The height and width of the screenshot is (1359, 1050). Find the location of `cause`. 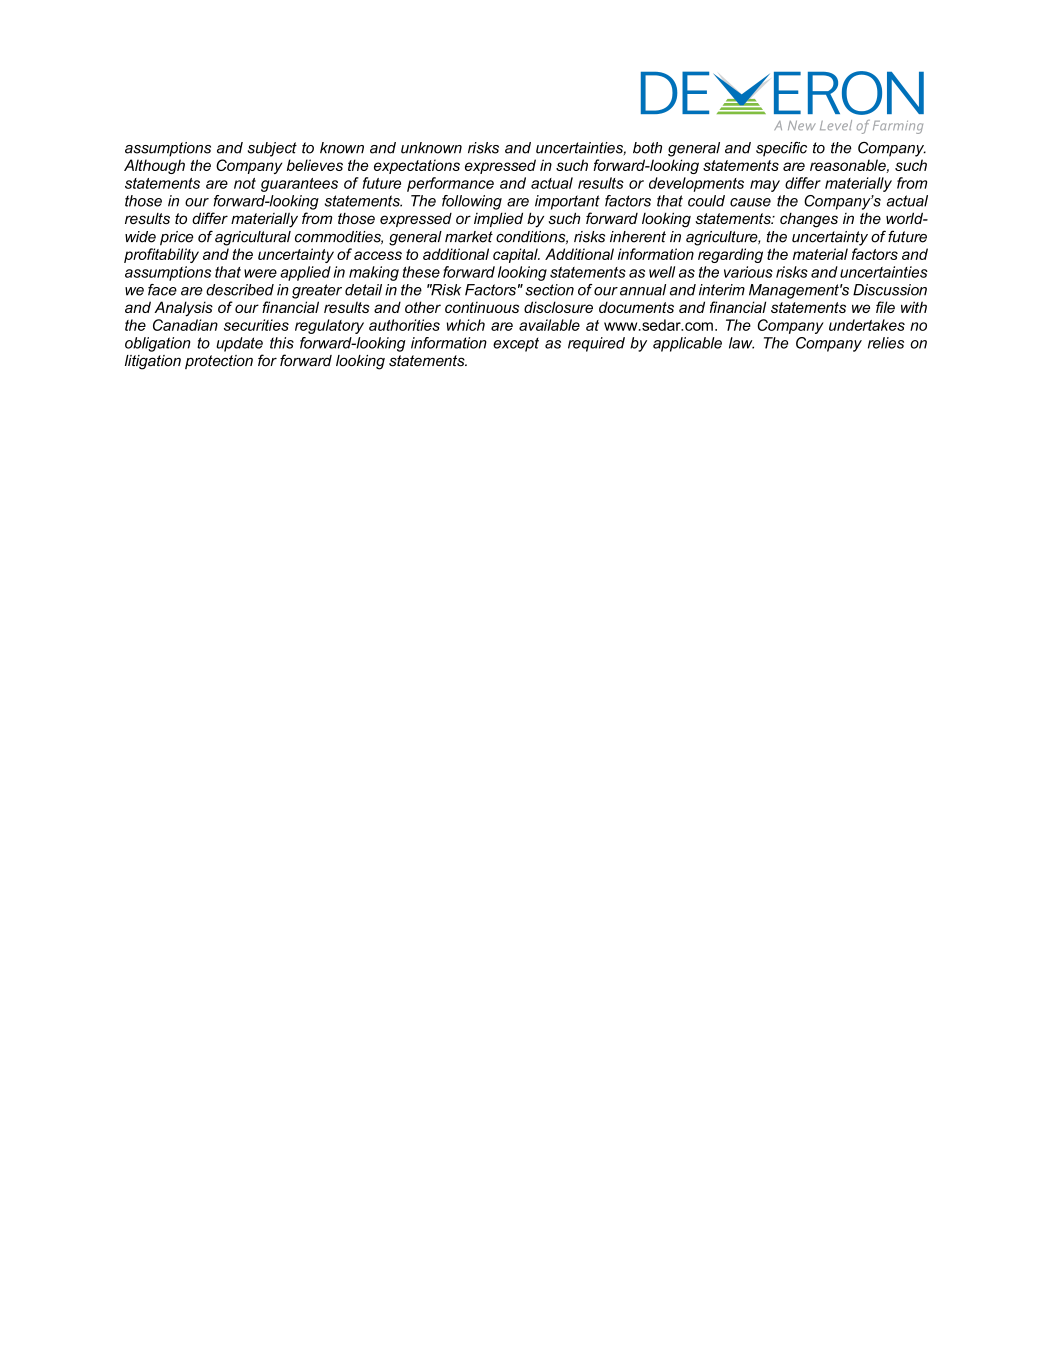

cause is located at coordinates (750, 202).
